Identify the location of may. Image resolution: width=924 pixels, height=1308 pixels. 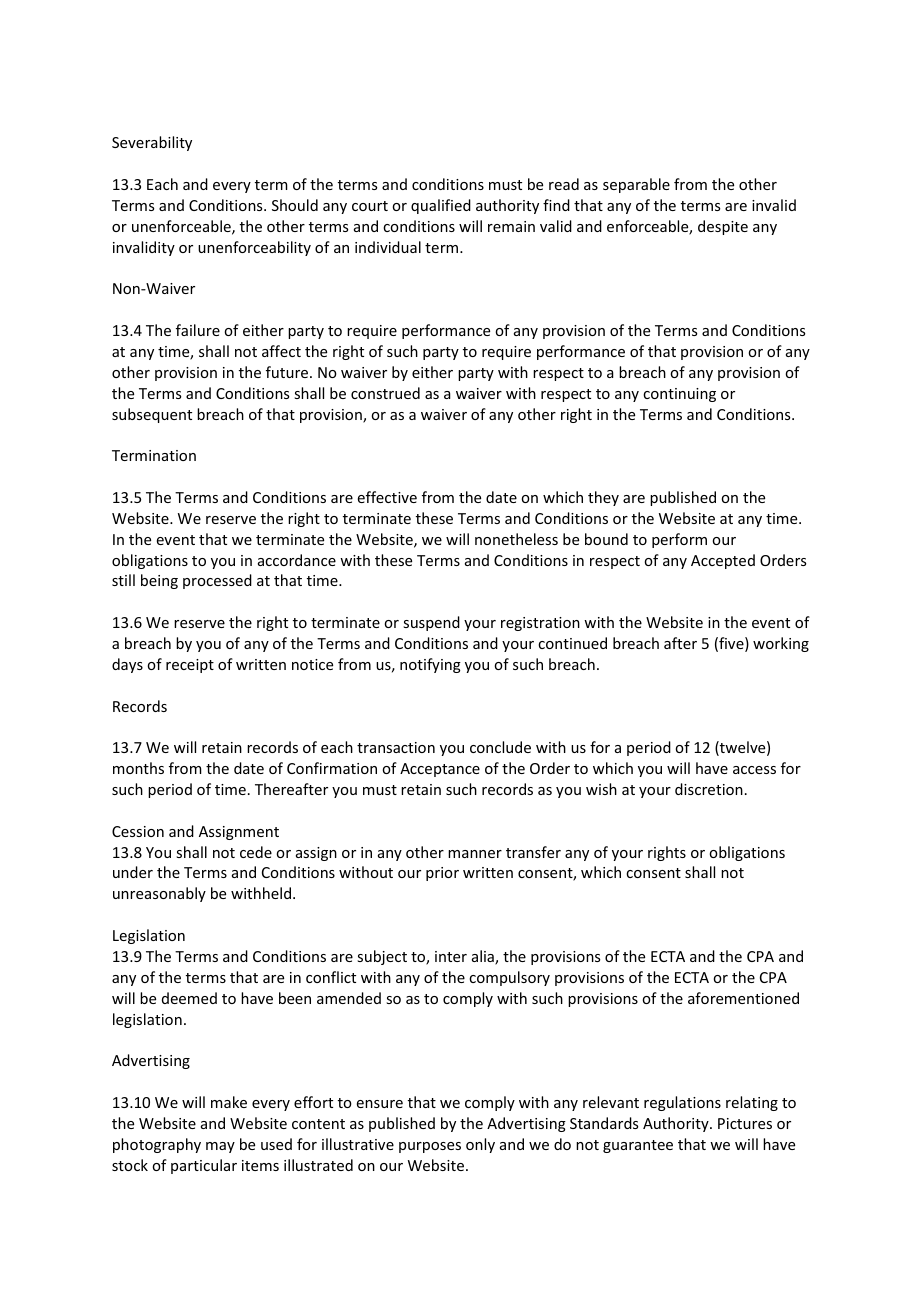
(220, 1147).
